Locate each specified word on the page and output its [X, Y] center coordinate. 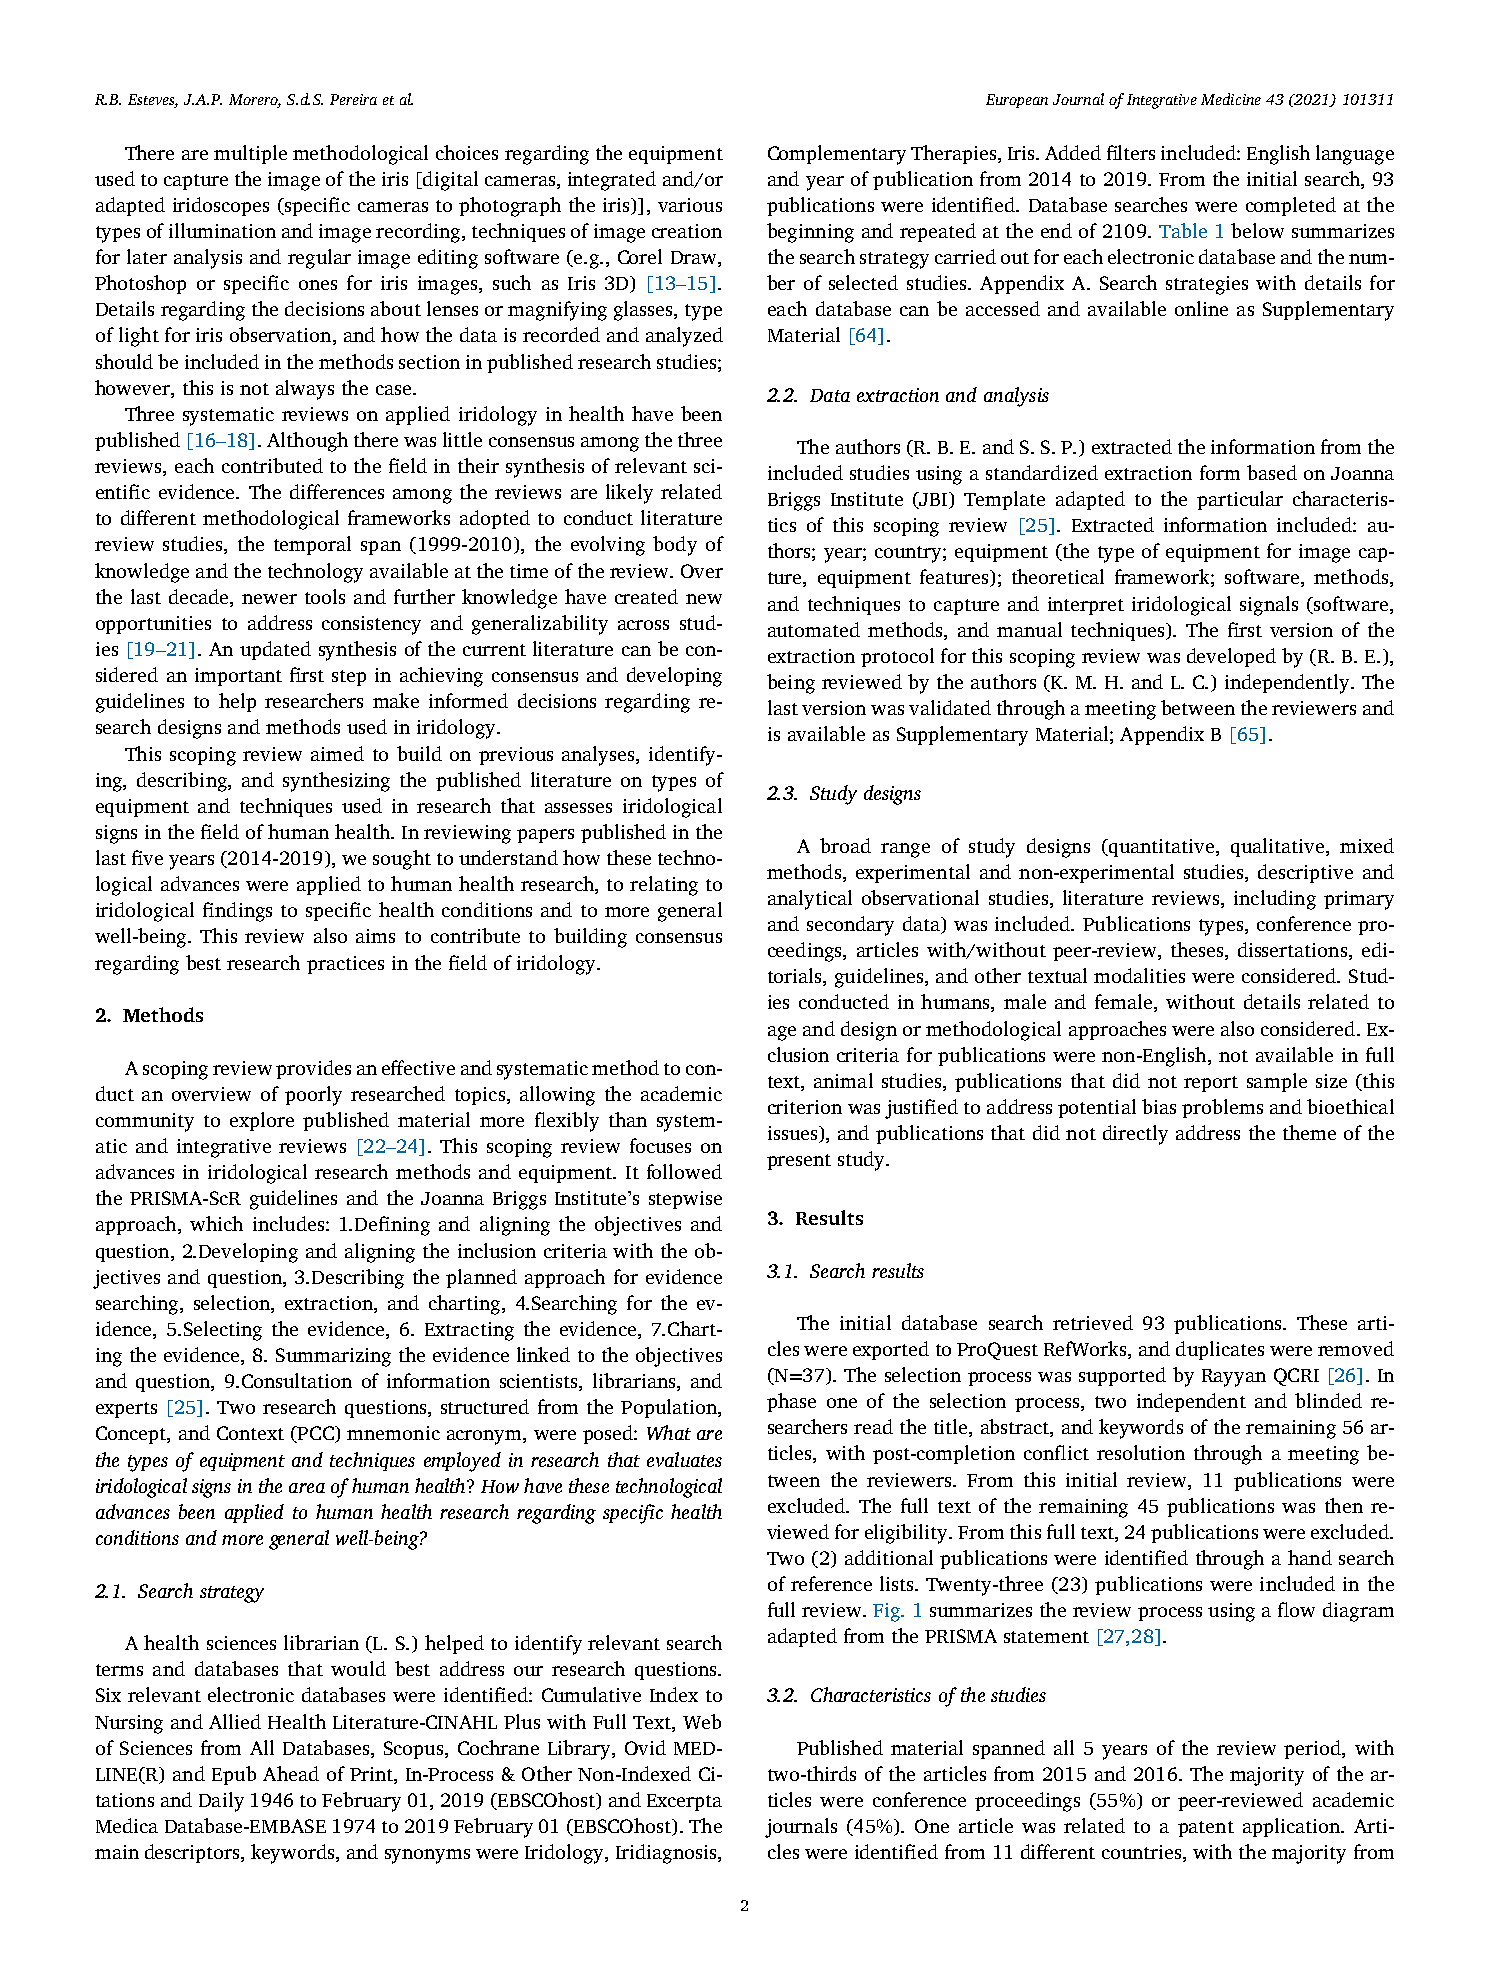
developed [1231, 657]
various [690, 205]
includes [288, 1223]
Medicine [1231, 99]
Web [702, 1721]
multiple [250, 154]
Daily [221, 1802]
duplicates [1220, 1350]
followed [684, 1171]
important [238, 677]
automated [814, 629]
